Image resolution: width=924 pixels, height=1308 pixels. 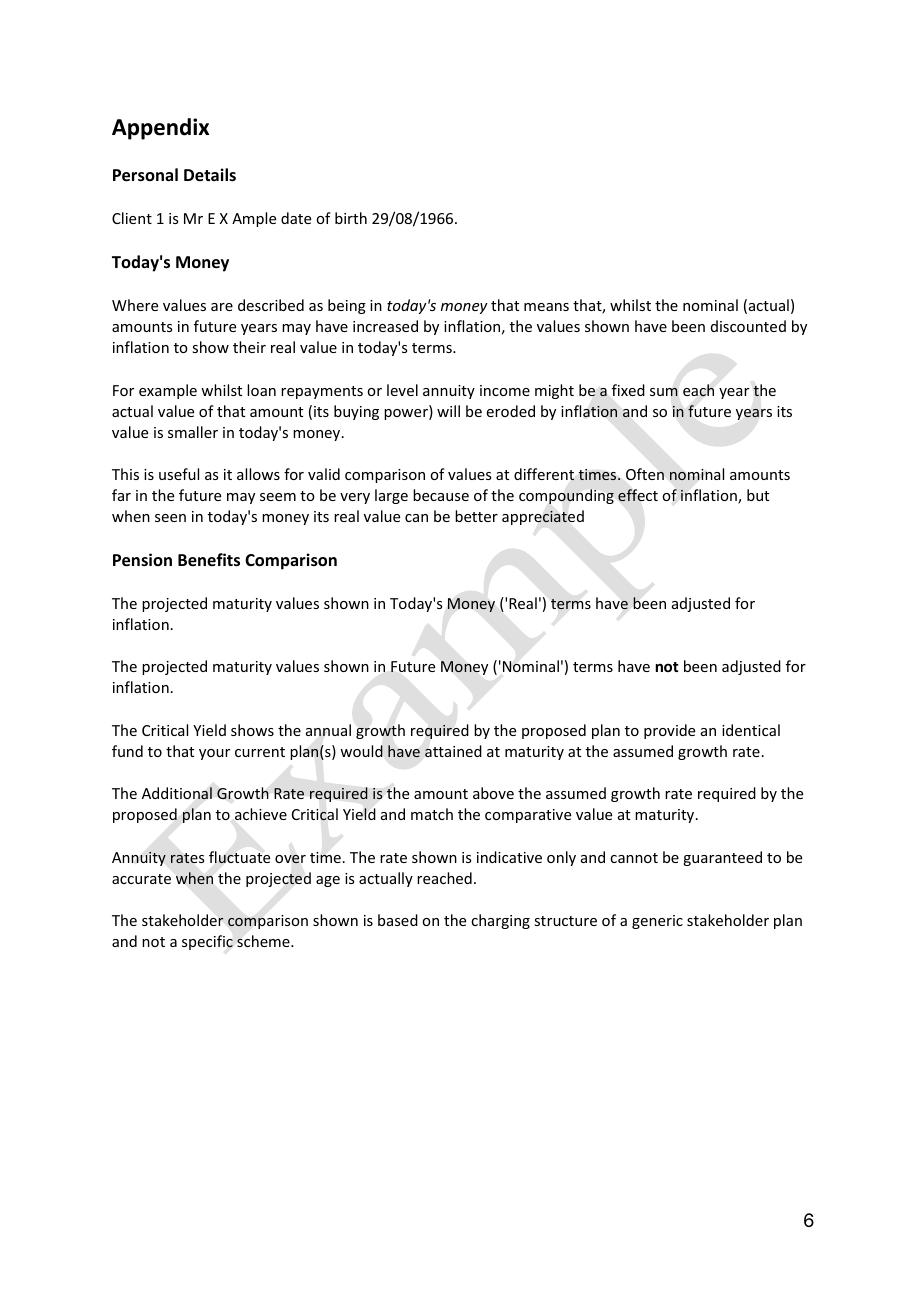 I want to click on seen, so click(x=170, y=518).
